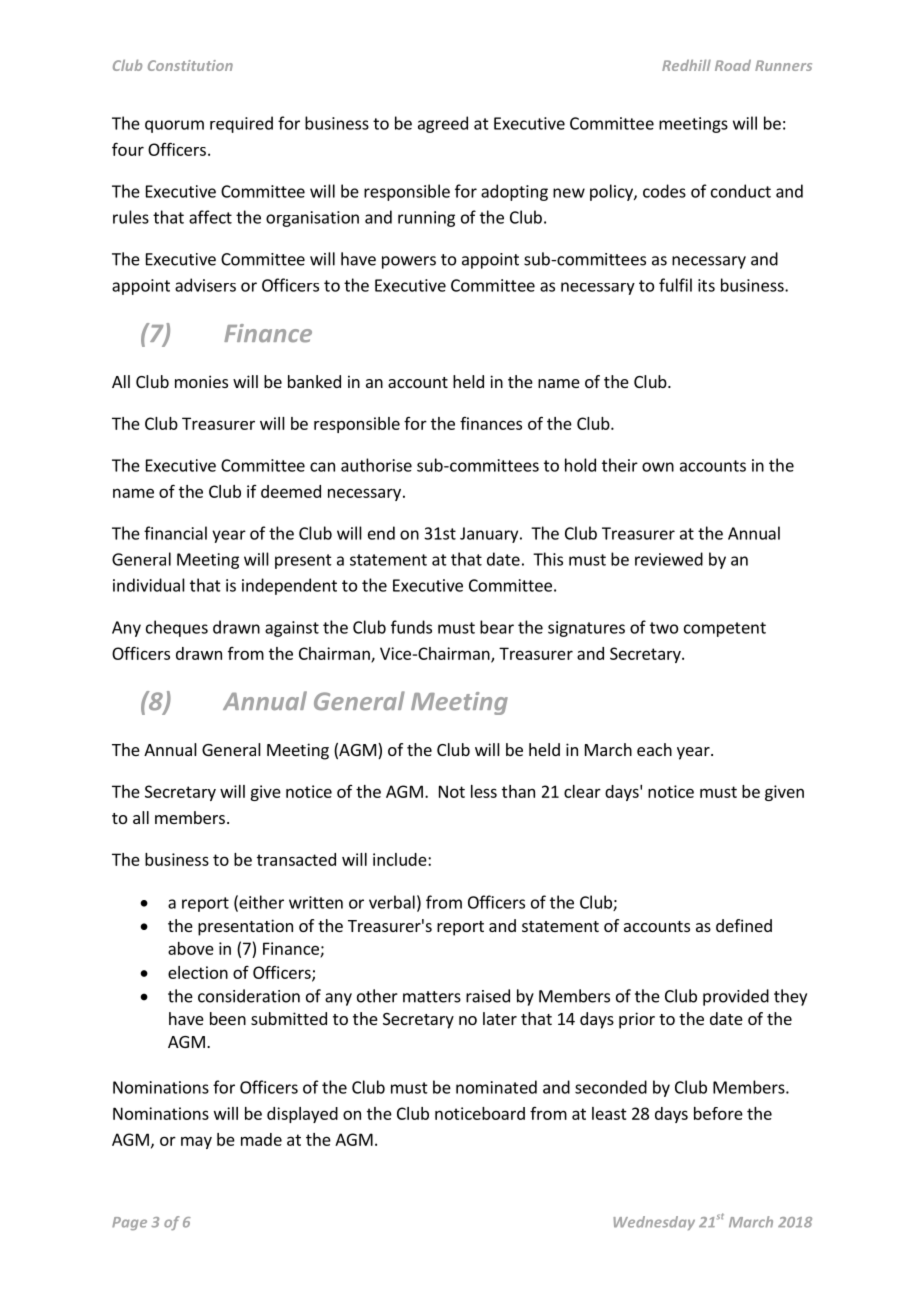  Describe the element at coordinates (175, 533) in the image. I see `financial` at that location.
